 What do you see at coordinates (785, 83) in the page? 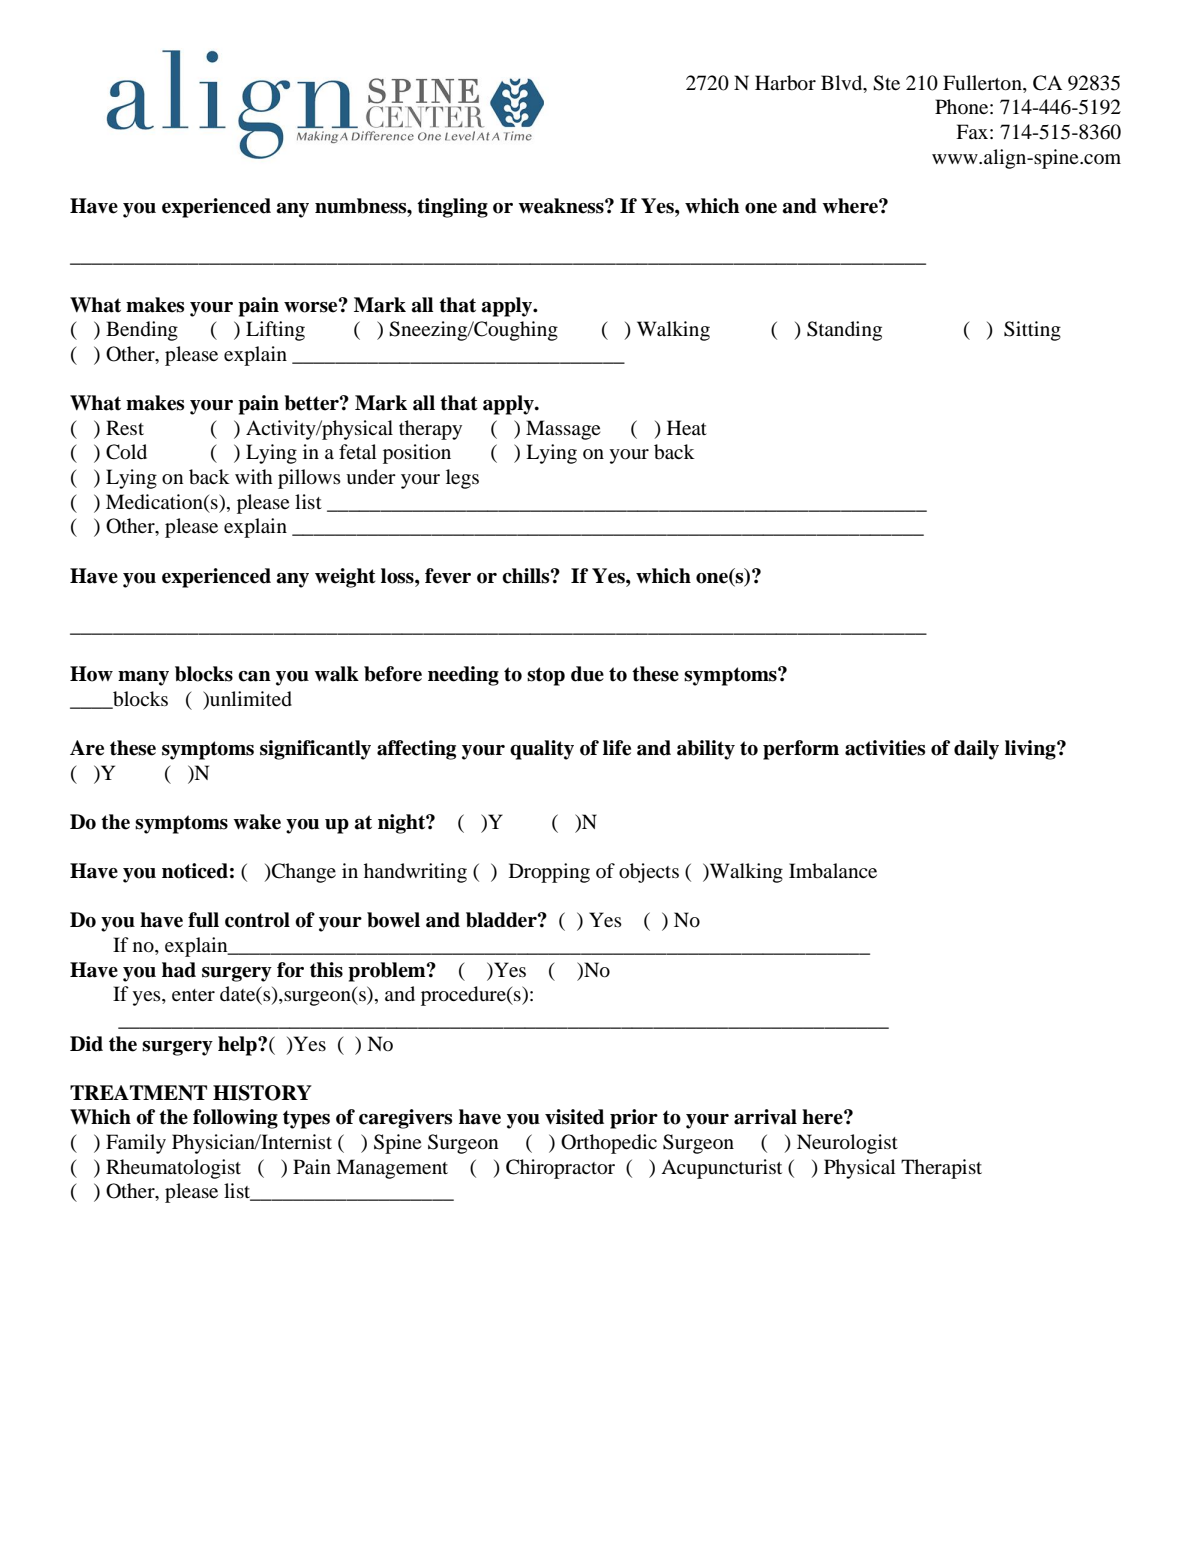
I see `Harbor` at bounding box center [785, 83].
